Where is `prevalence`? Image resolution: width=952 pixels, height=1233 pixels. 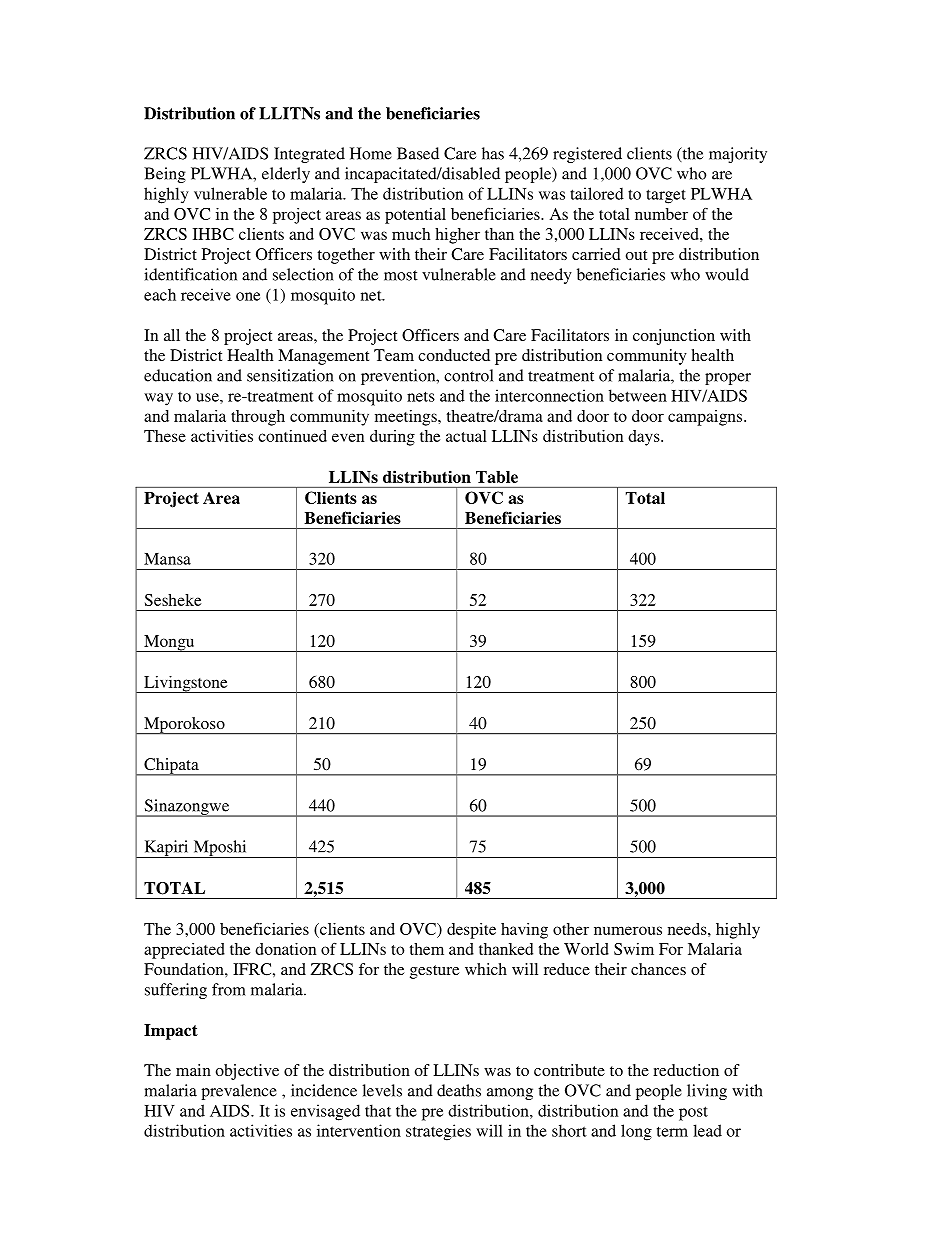 prevalence is located at coordinates (239, 1092).
